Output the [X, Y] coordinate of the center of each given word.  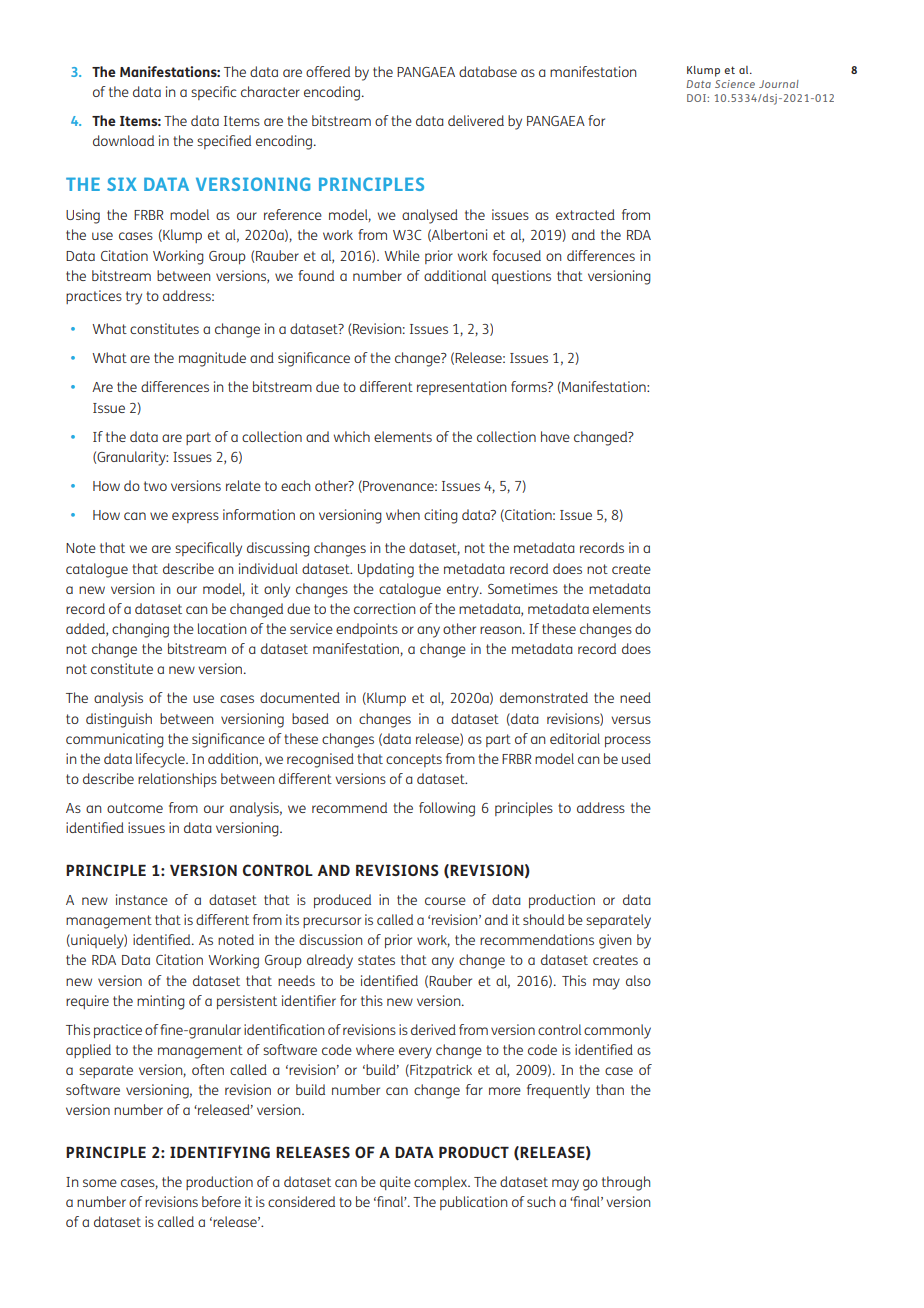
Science [735, 84]
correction [384, 608]
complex [442, 1183]
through [626, 1183]
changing [140, 630]
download [123, 140]
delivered [476, 120]
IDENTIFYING [220, 1152]
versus [631, 720]
